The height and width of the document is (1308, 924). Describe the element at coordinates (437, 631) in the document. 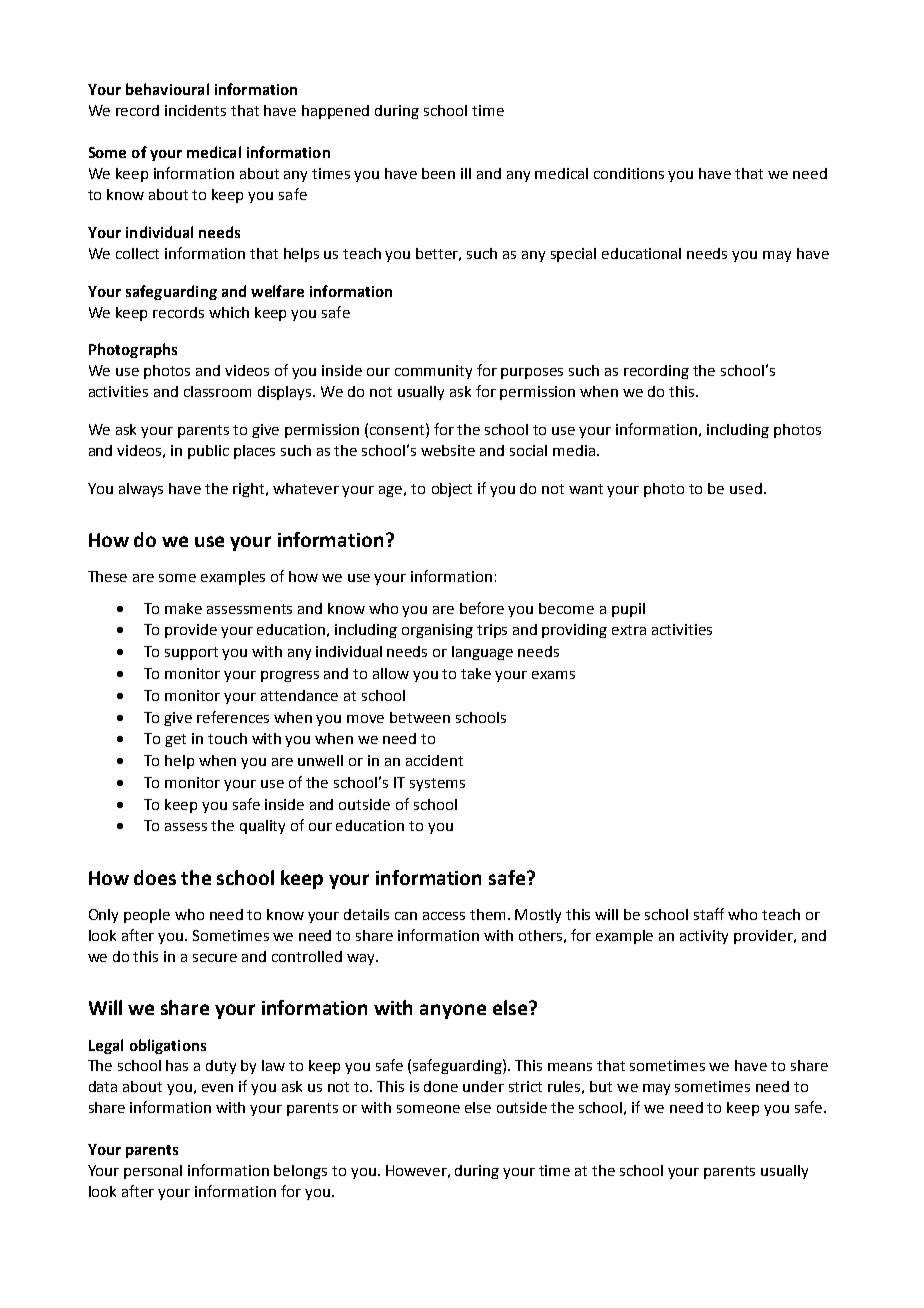

I see `organising` at that location.
